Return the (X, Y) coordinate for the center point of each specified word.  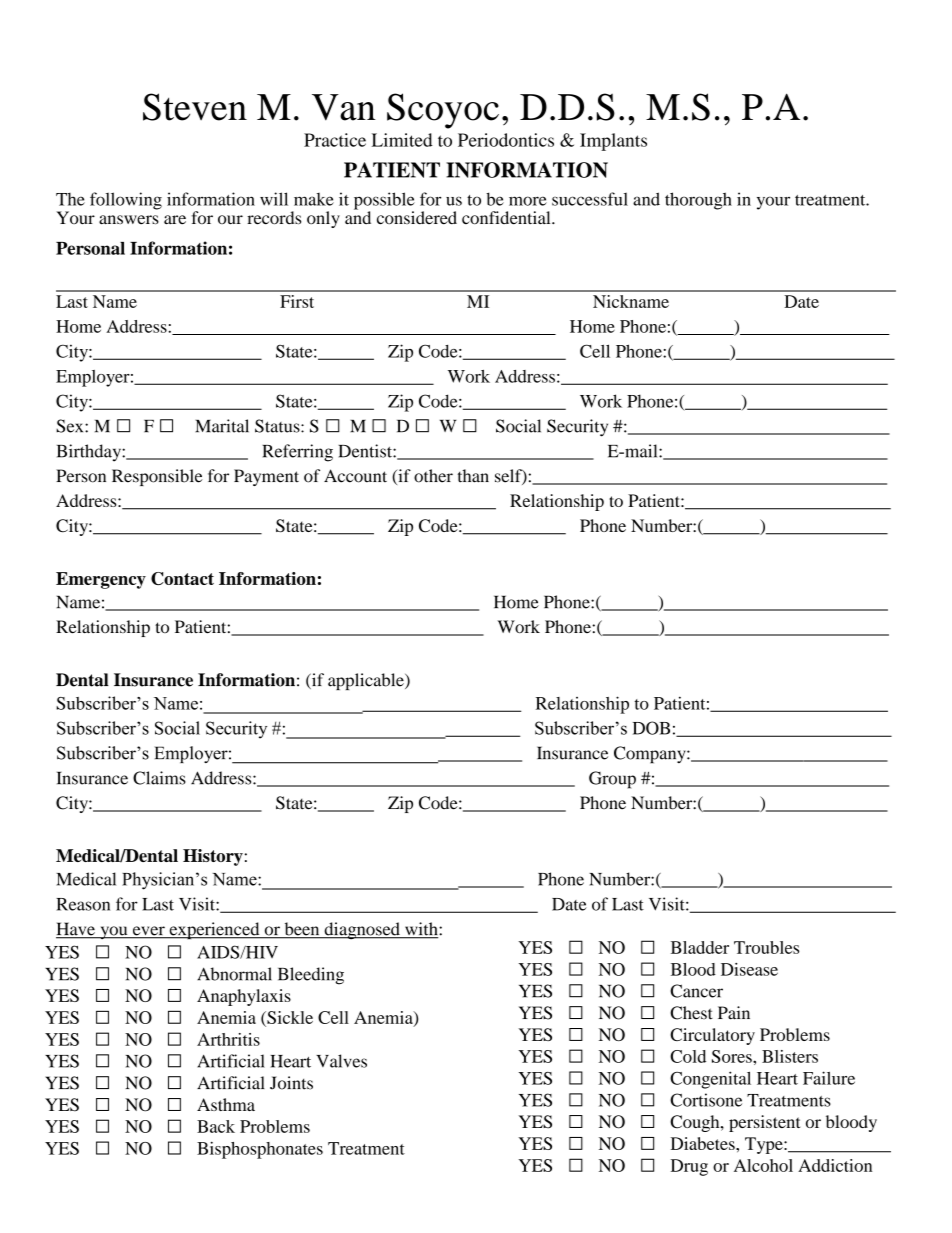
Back (216, 1126)
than (473, 476)
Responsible (157, 477)
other (433, 476)
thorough (698, 201)
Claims (159, 778)
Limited (402, 140)
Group (612, 780)
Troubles (766, 947)
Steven (195, 107)
